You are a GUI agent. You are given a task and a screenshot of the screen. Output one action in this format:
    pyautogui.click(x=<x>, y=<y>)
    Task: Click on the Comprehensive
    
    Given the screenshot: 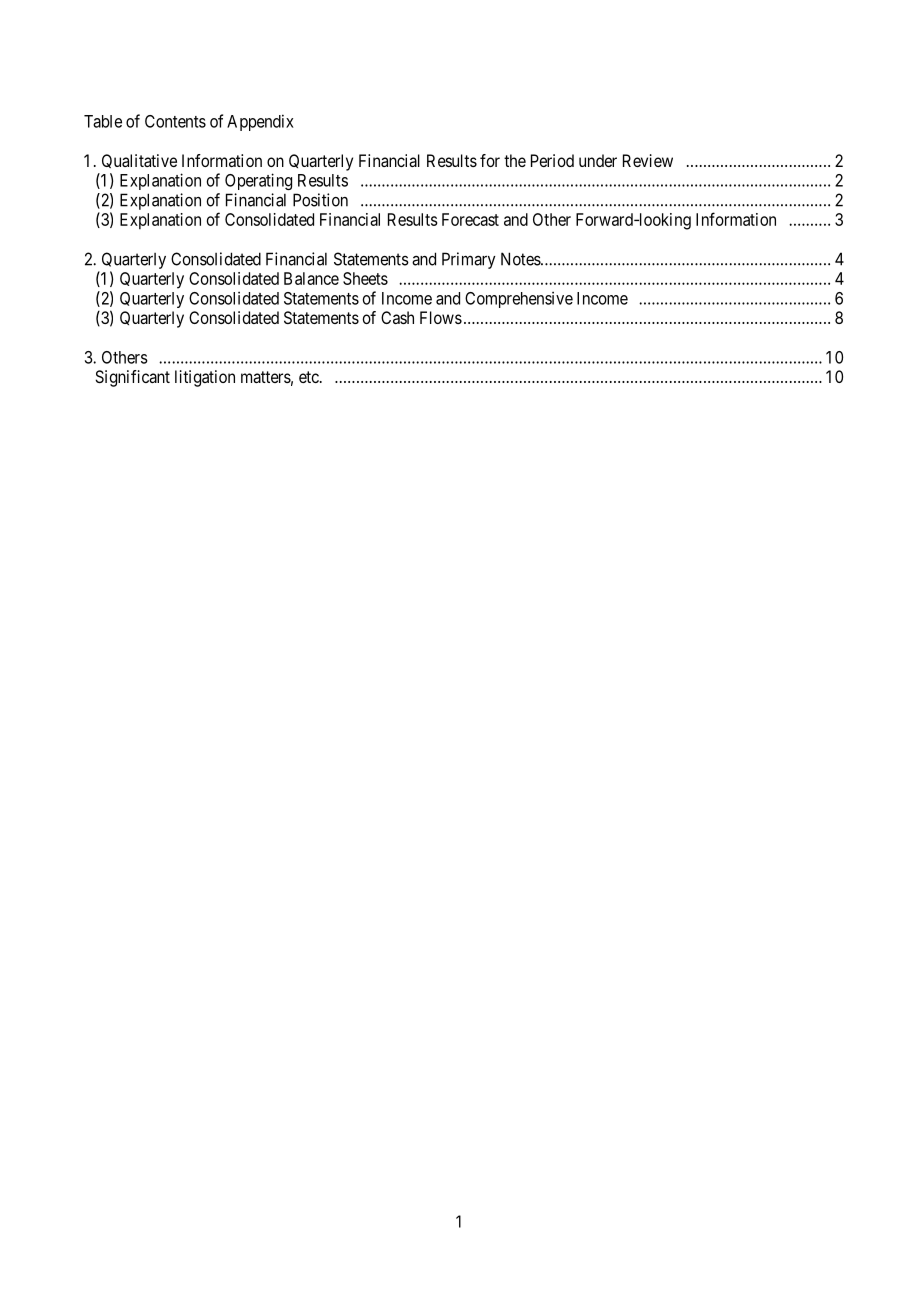 What is the action you would take?
    pyautogui.click(x=519, y=299)
